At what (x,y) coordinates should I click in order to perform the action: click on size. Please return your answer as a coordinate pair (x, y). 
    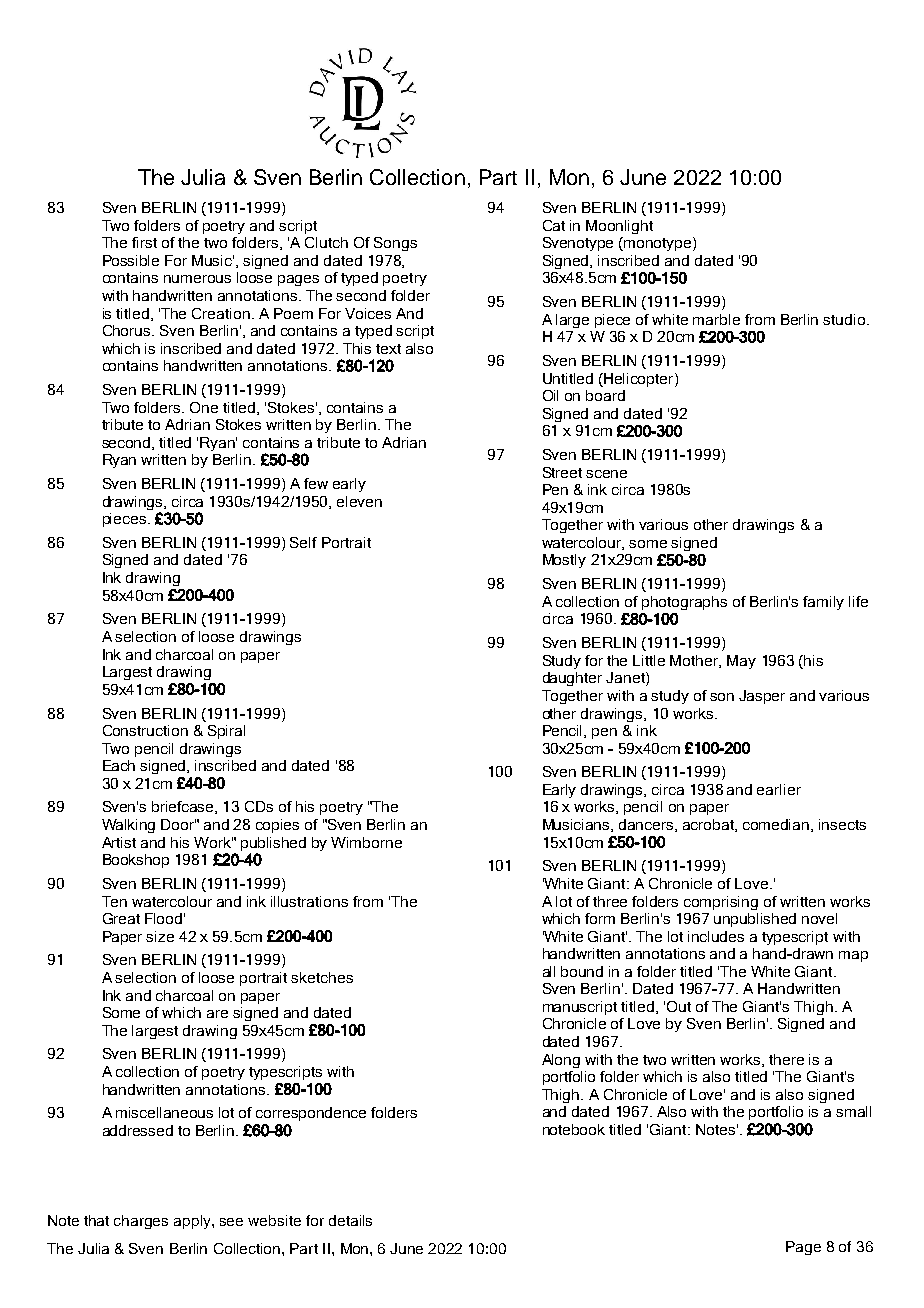
    Looking at the image, I should click on (160, 936).
